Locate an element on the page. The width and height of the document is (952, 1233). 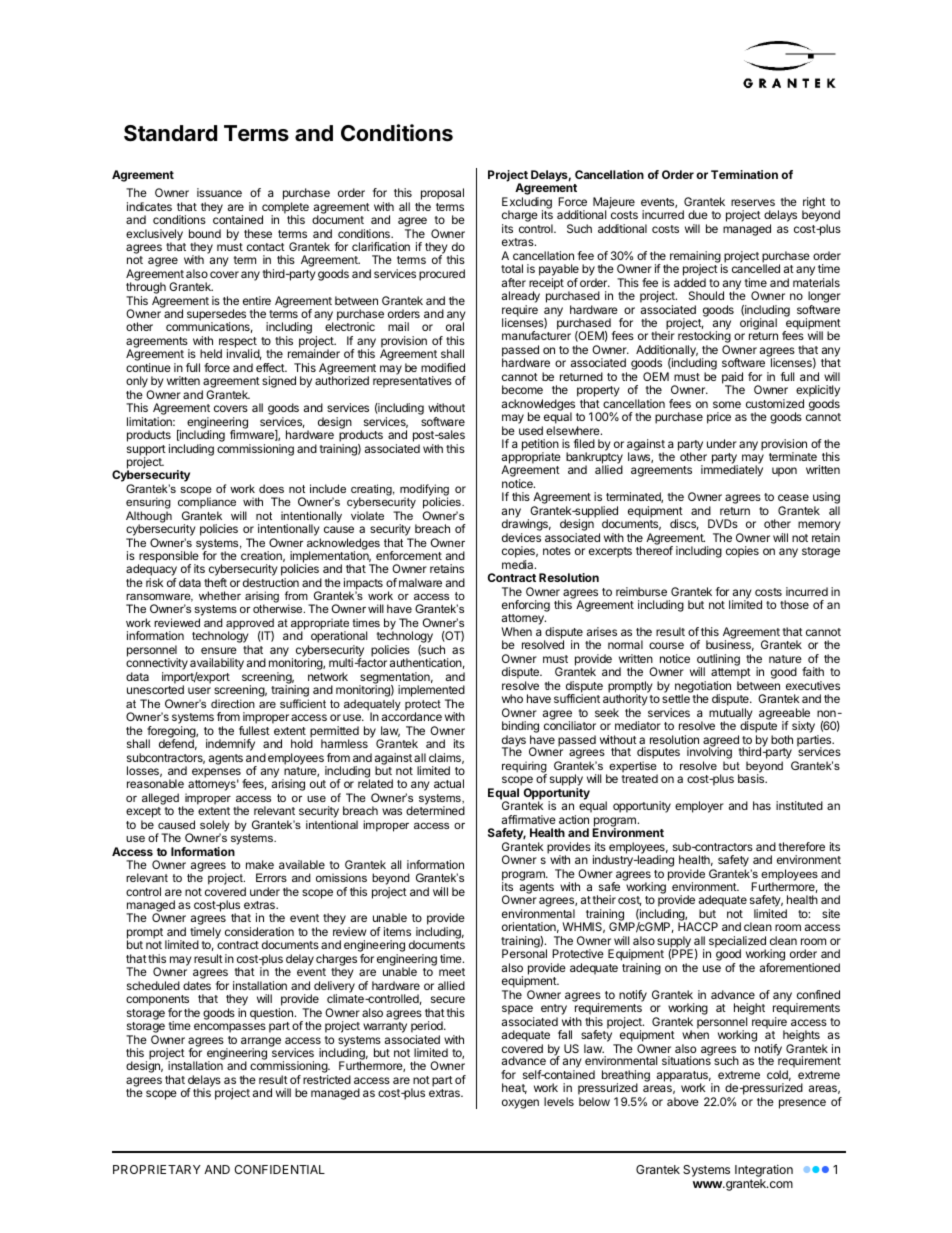
issuance is located at coordinates (219, 192).
